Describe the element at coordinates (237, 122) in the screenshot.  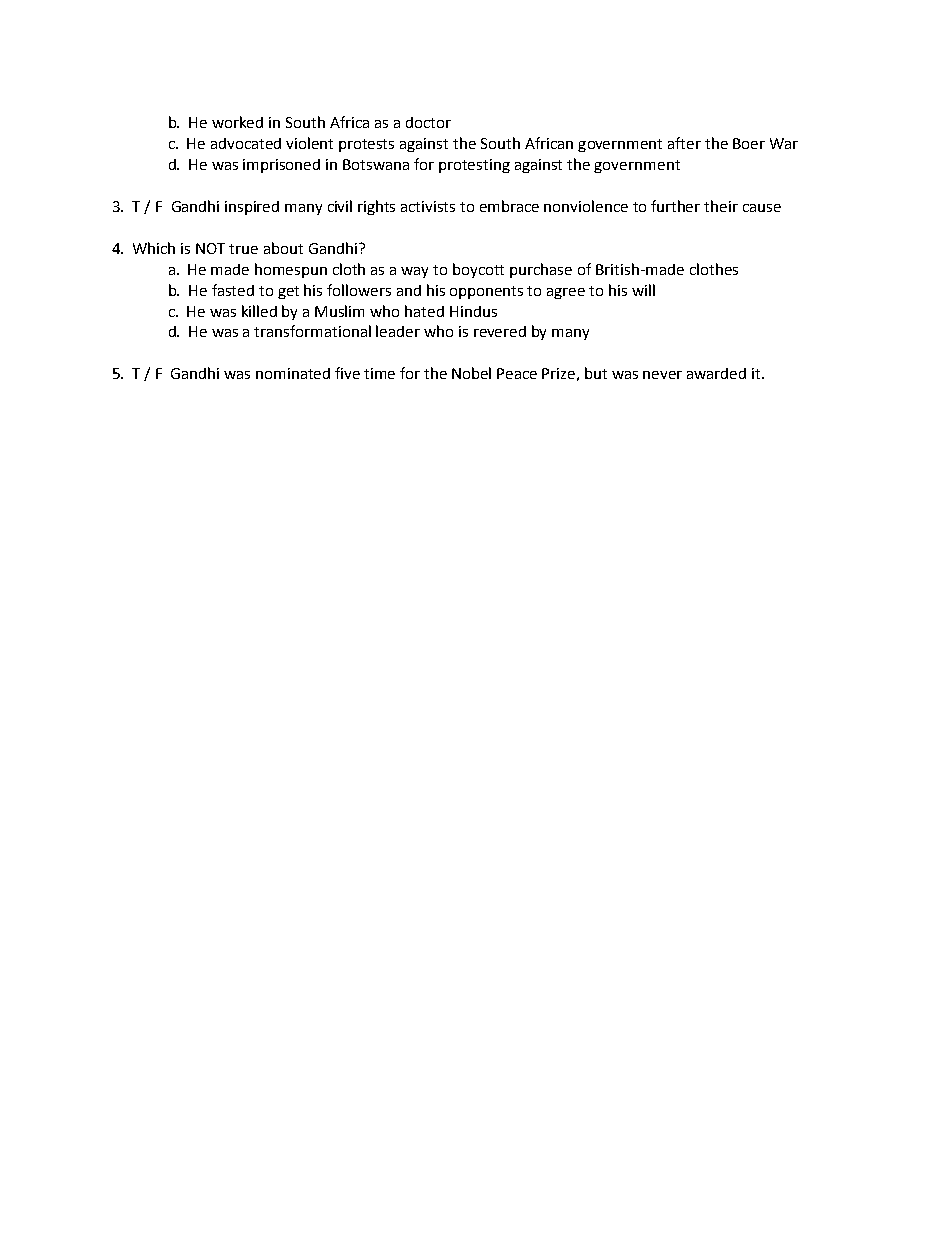
I see `worked` at that location.
